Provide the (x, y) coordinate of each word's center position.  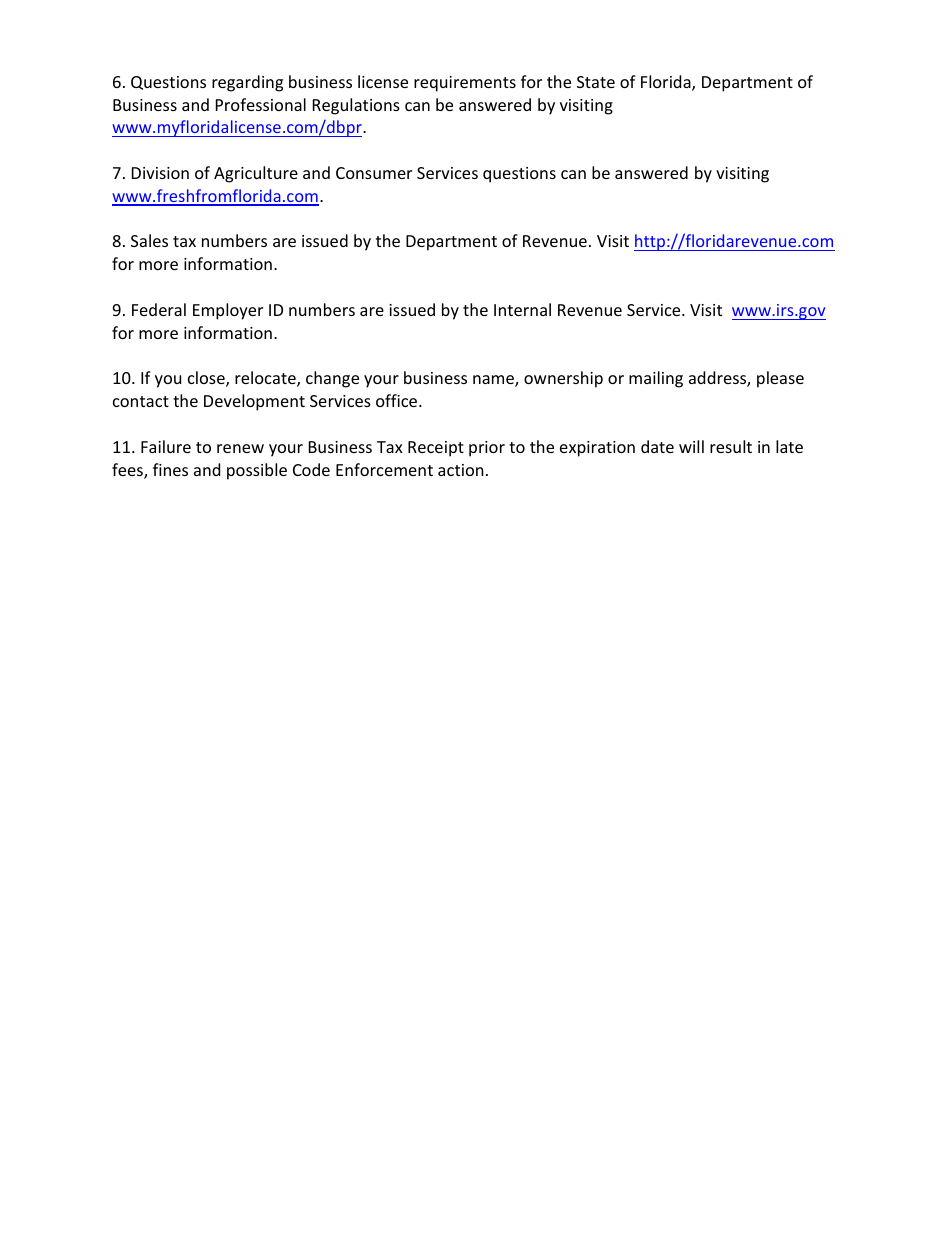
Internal (522, 309)
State (596, 82)
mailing (656, 379)
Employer (228, 311)
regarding (247, 83)
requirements (465, 84)
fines (170, 469)
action (461, 470)
